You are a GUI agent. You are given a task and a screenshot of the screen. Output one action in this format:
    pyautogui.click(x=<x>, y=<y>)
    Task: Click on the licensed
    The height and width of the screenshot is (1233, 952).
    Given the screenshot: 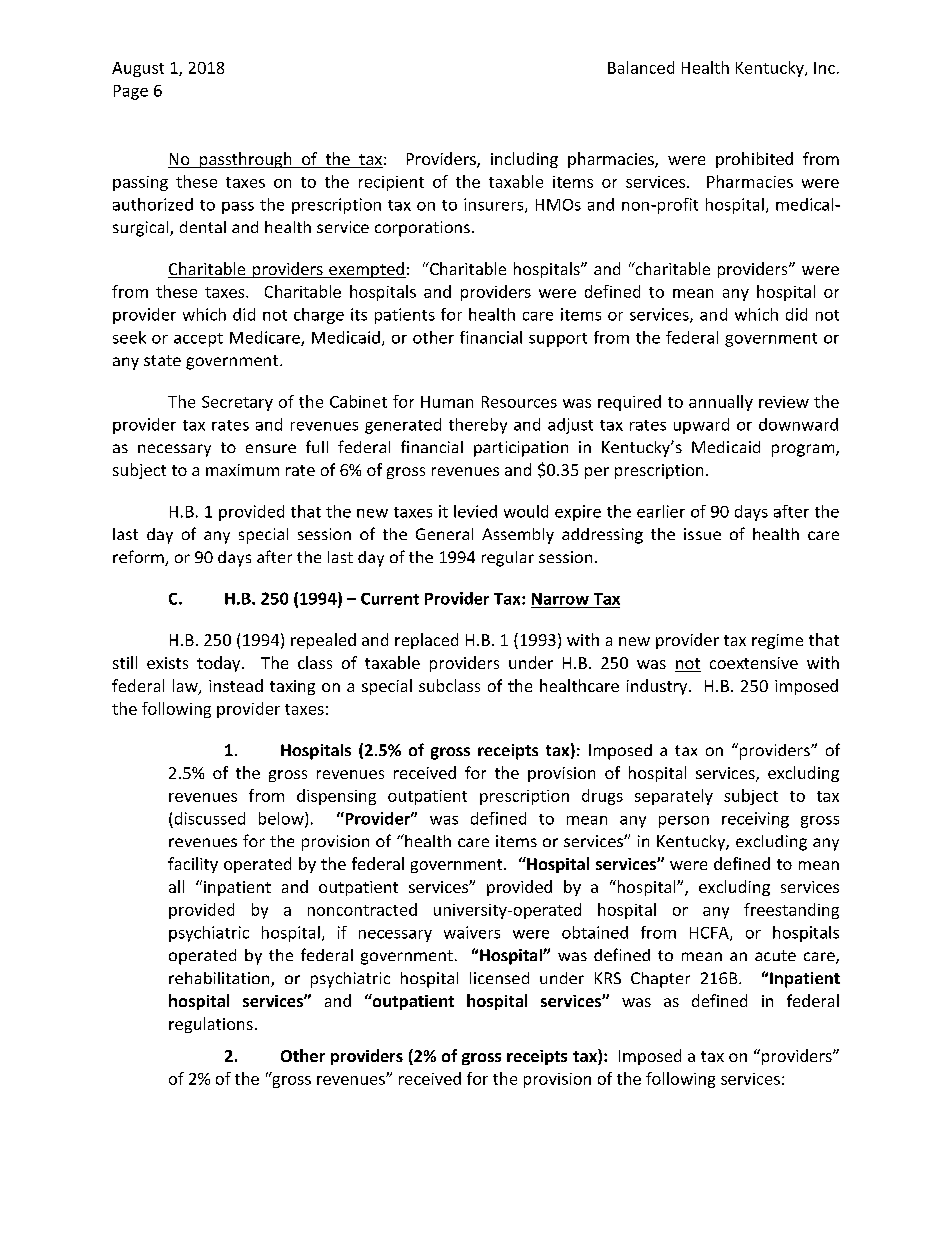 What is the action you would take?
    pyautogui.click(x=499, y=978)
